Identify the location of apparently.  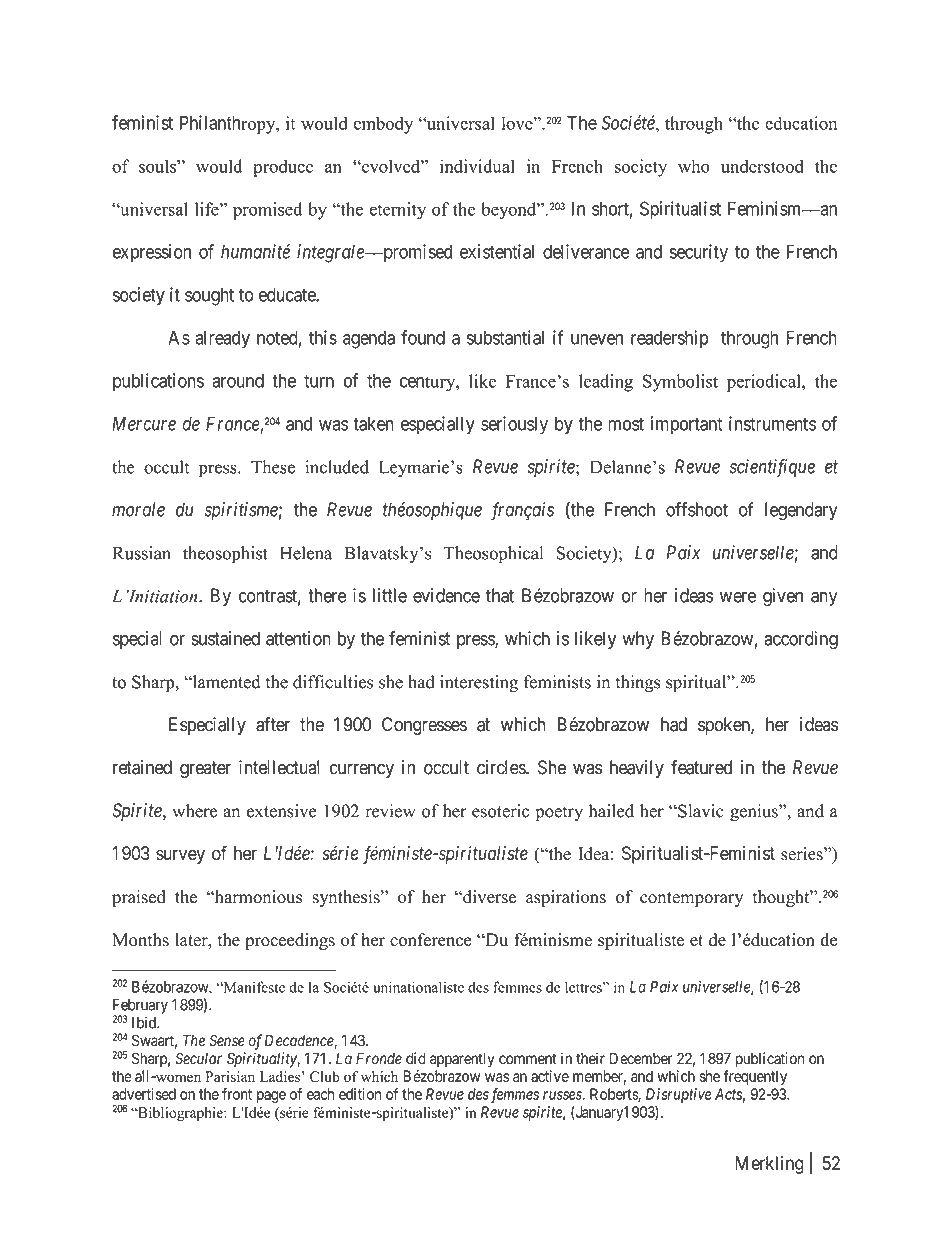
(462, 1060).
